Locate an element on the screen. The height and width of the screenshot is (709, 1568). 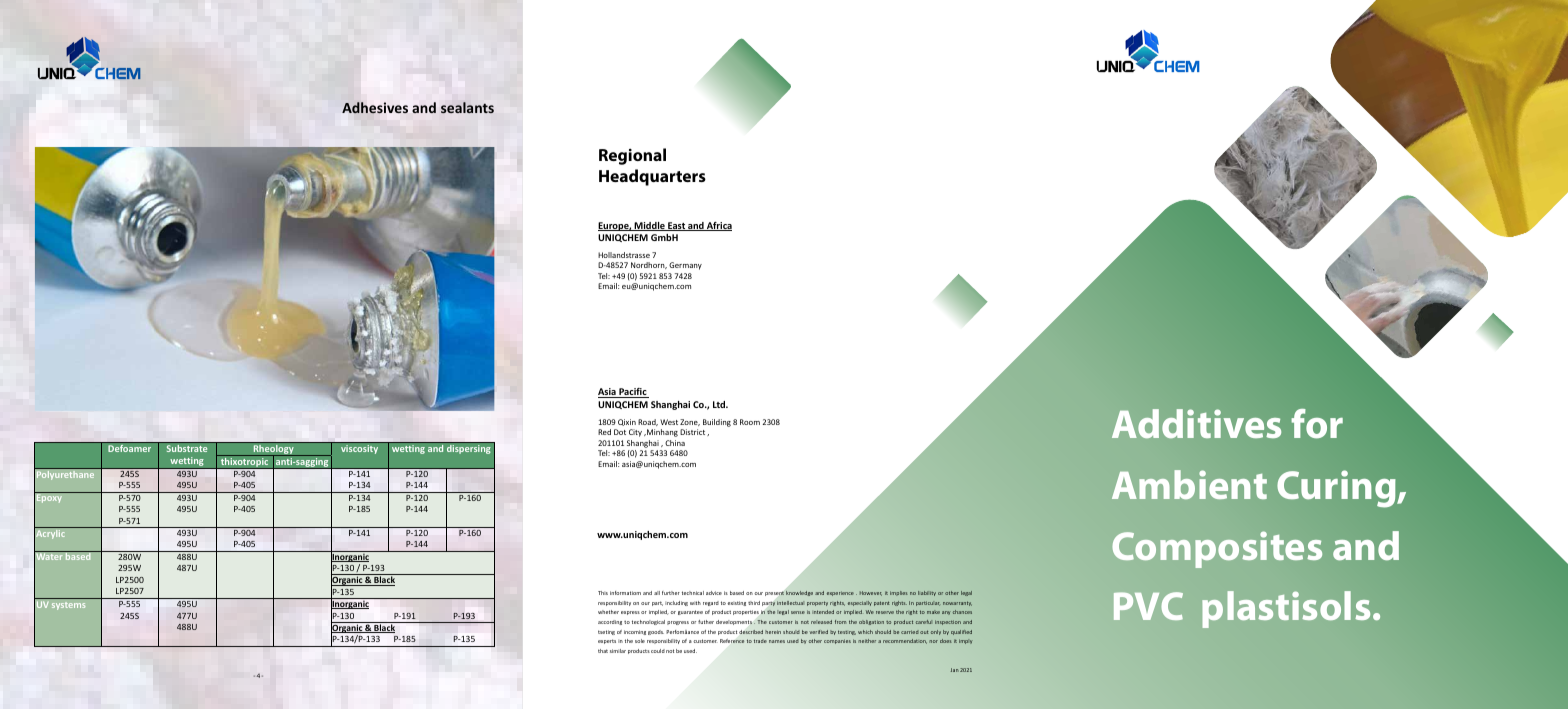
that is located at coordinates (603, 651).
